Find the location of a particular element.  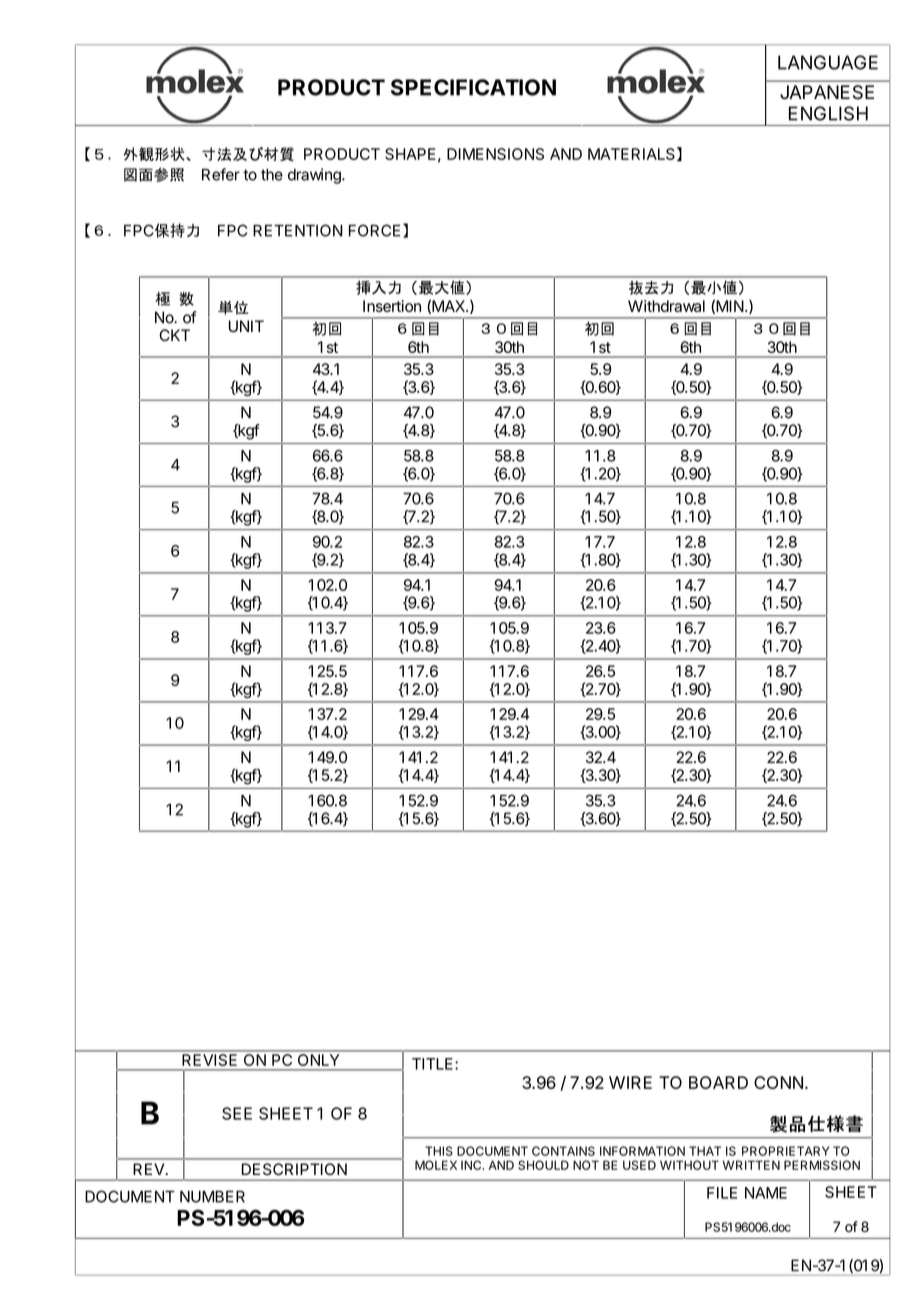

the is located at coordinates (272, 175).
